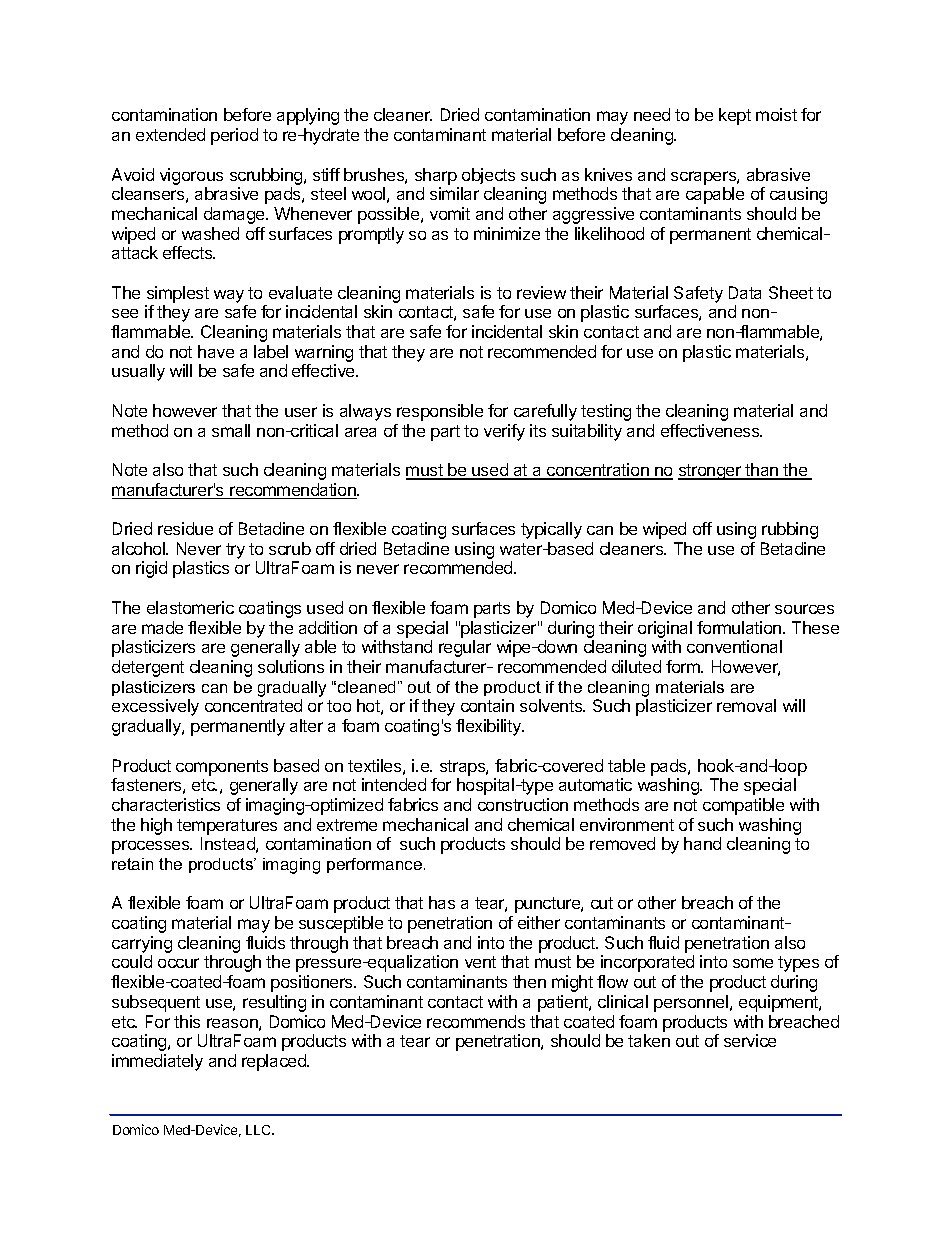  Describe the element at coordinates (234, 136) in the screenshot. I see `period` at that location.
